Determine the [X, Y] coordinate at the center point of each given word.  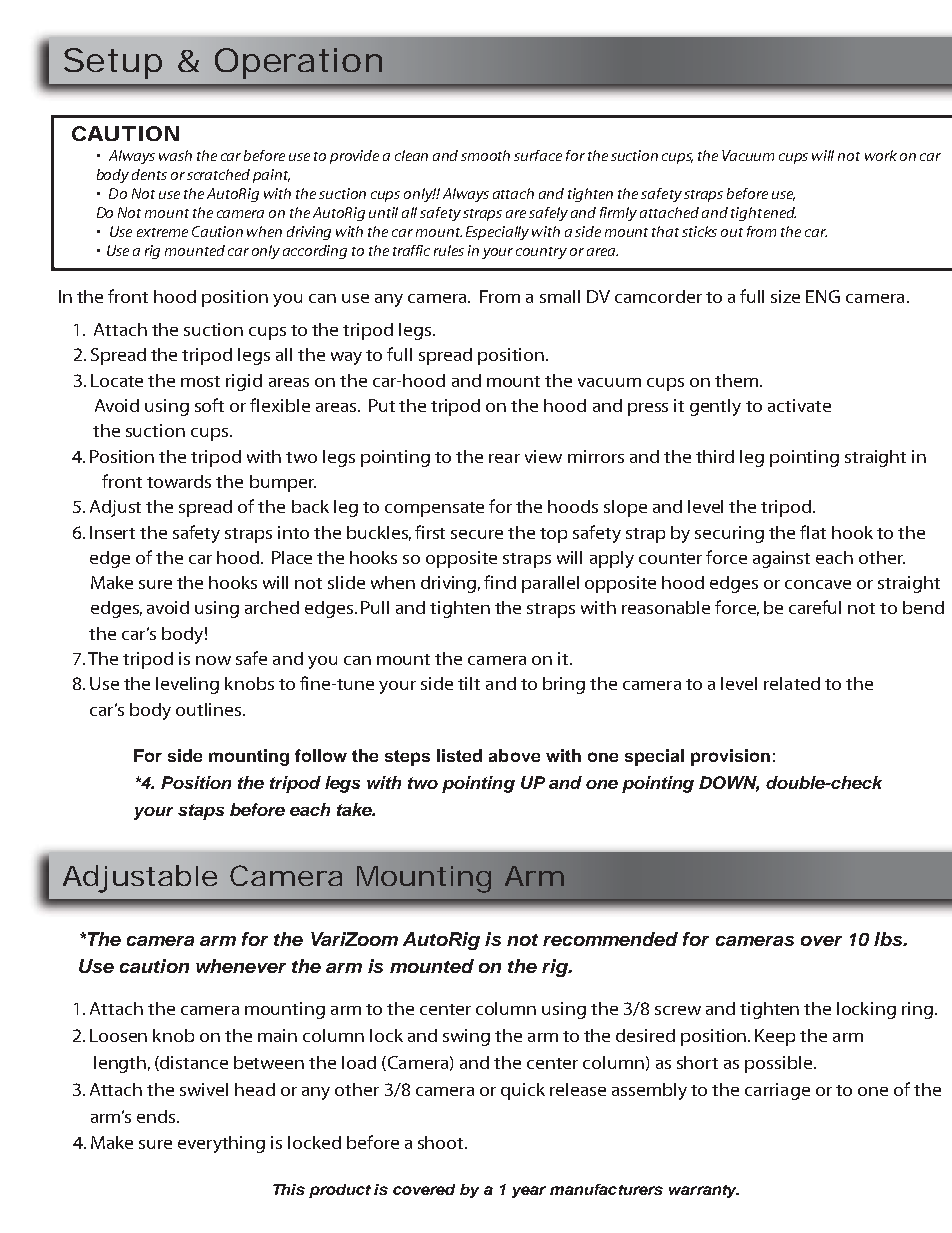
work [881, 155]
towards [179, 481]
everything [221, 1144]
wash [175, 155]
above [514, 755]
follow [321, 755]
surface [538, 155]
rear [504, 458]
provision [730, 757]
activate [799, 405]
